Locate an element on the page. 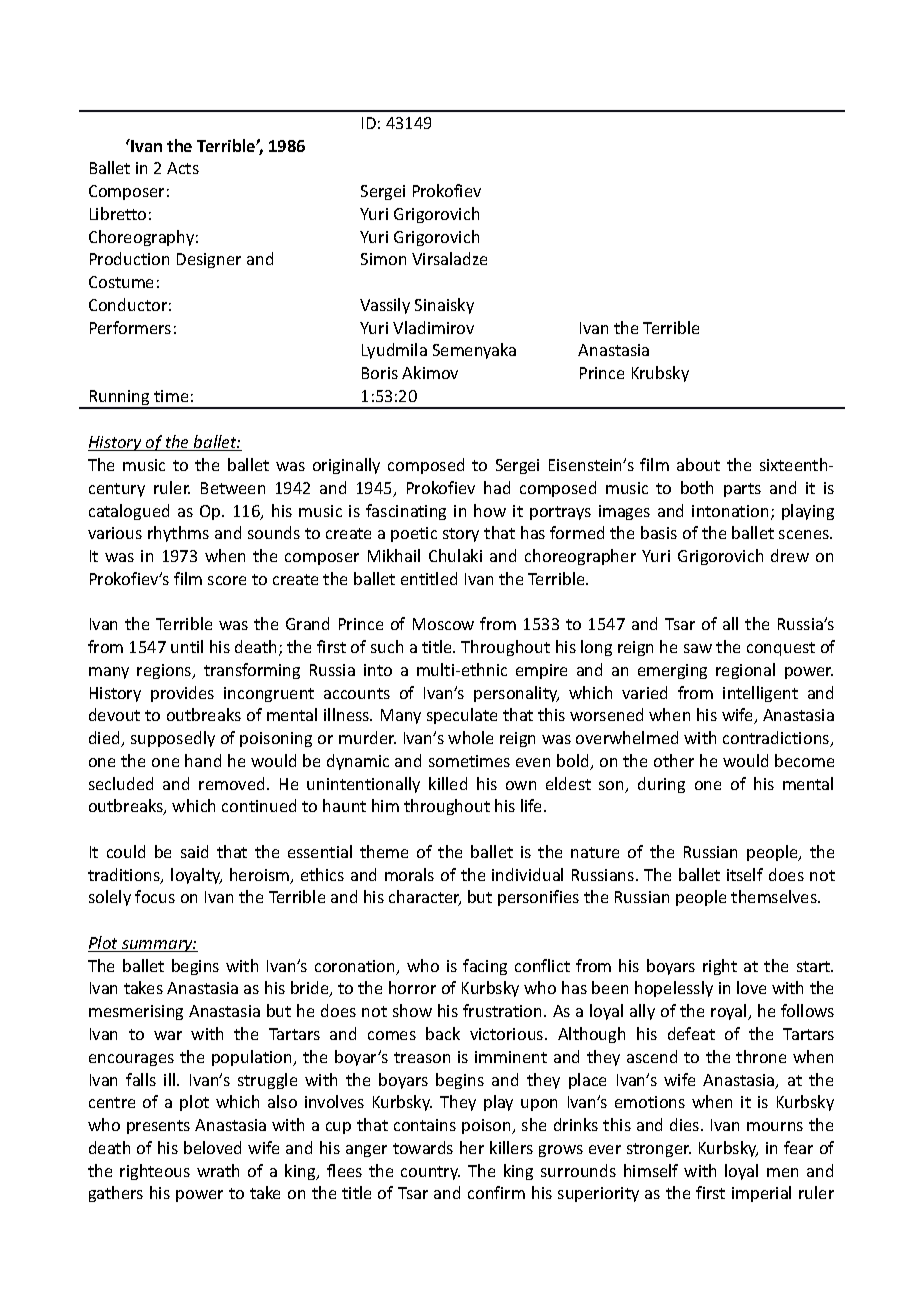  about is located at coordinates (698, 464).
